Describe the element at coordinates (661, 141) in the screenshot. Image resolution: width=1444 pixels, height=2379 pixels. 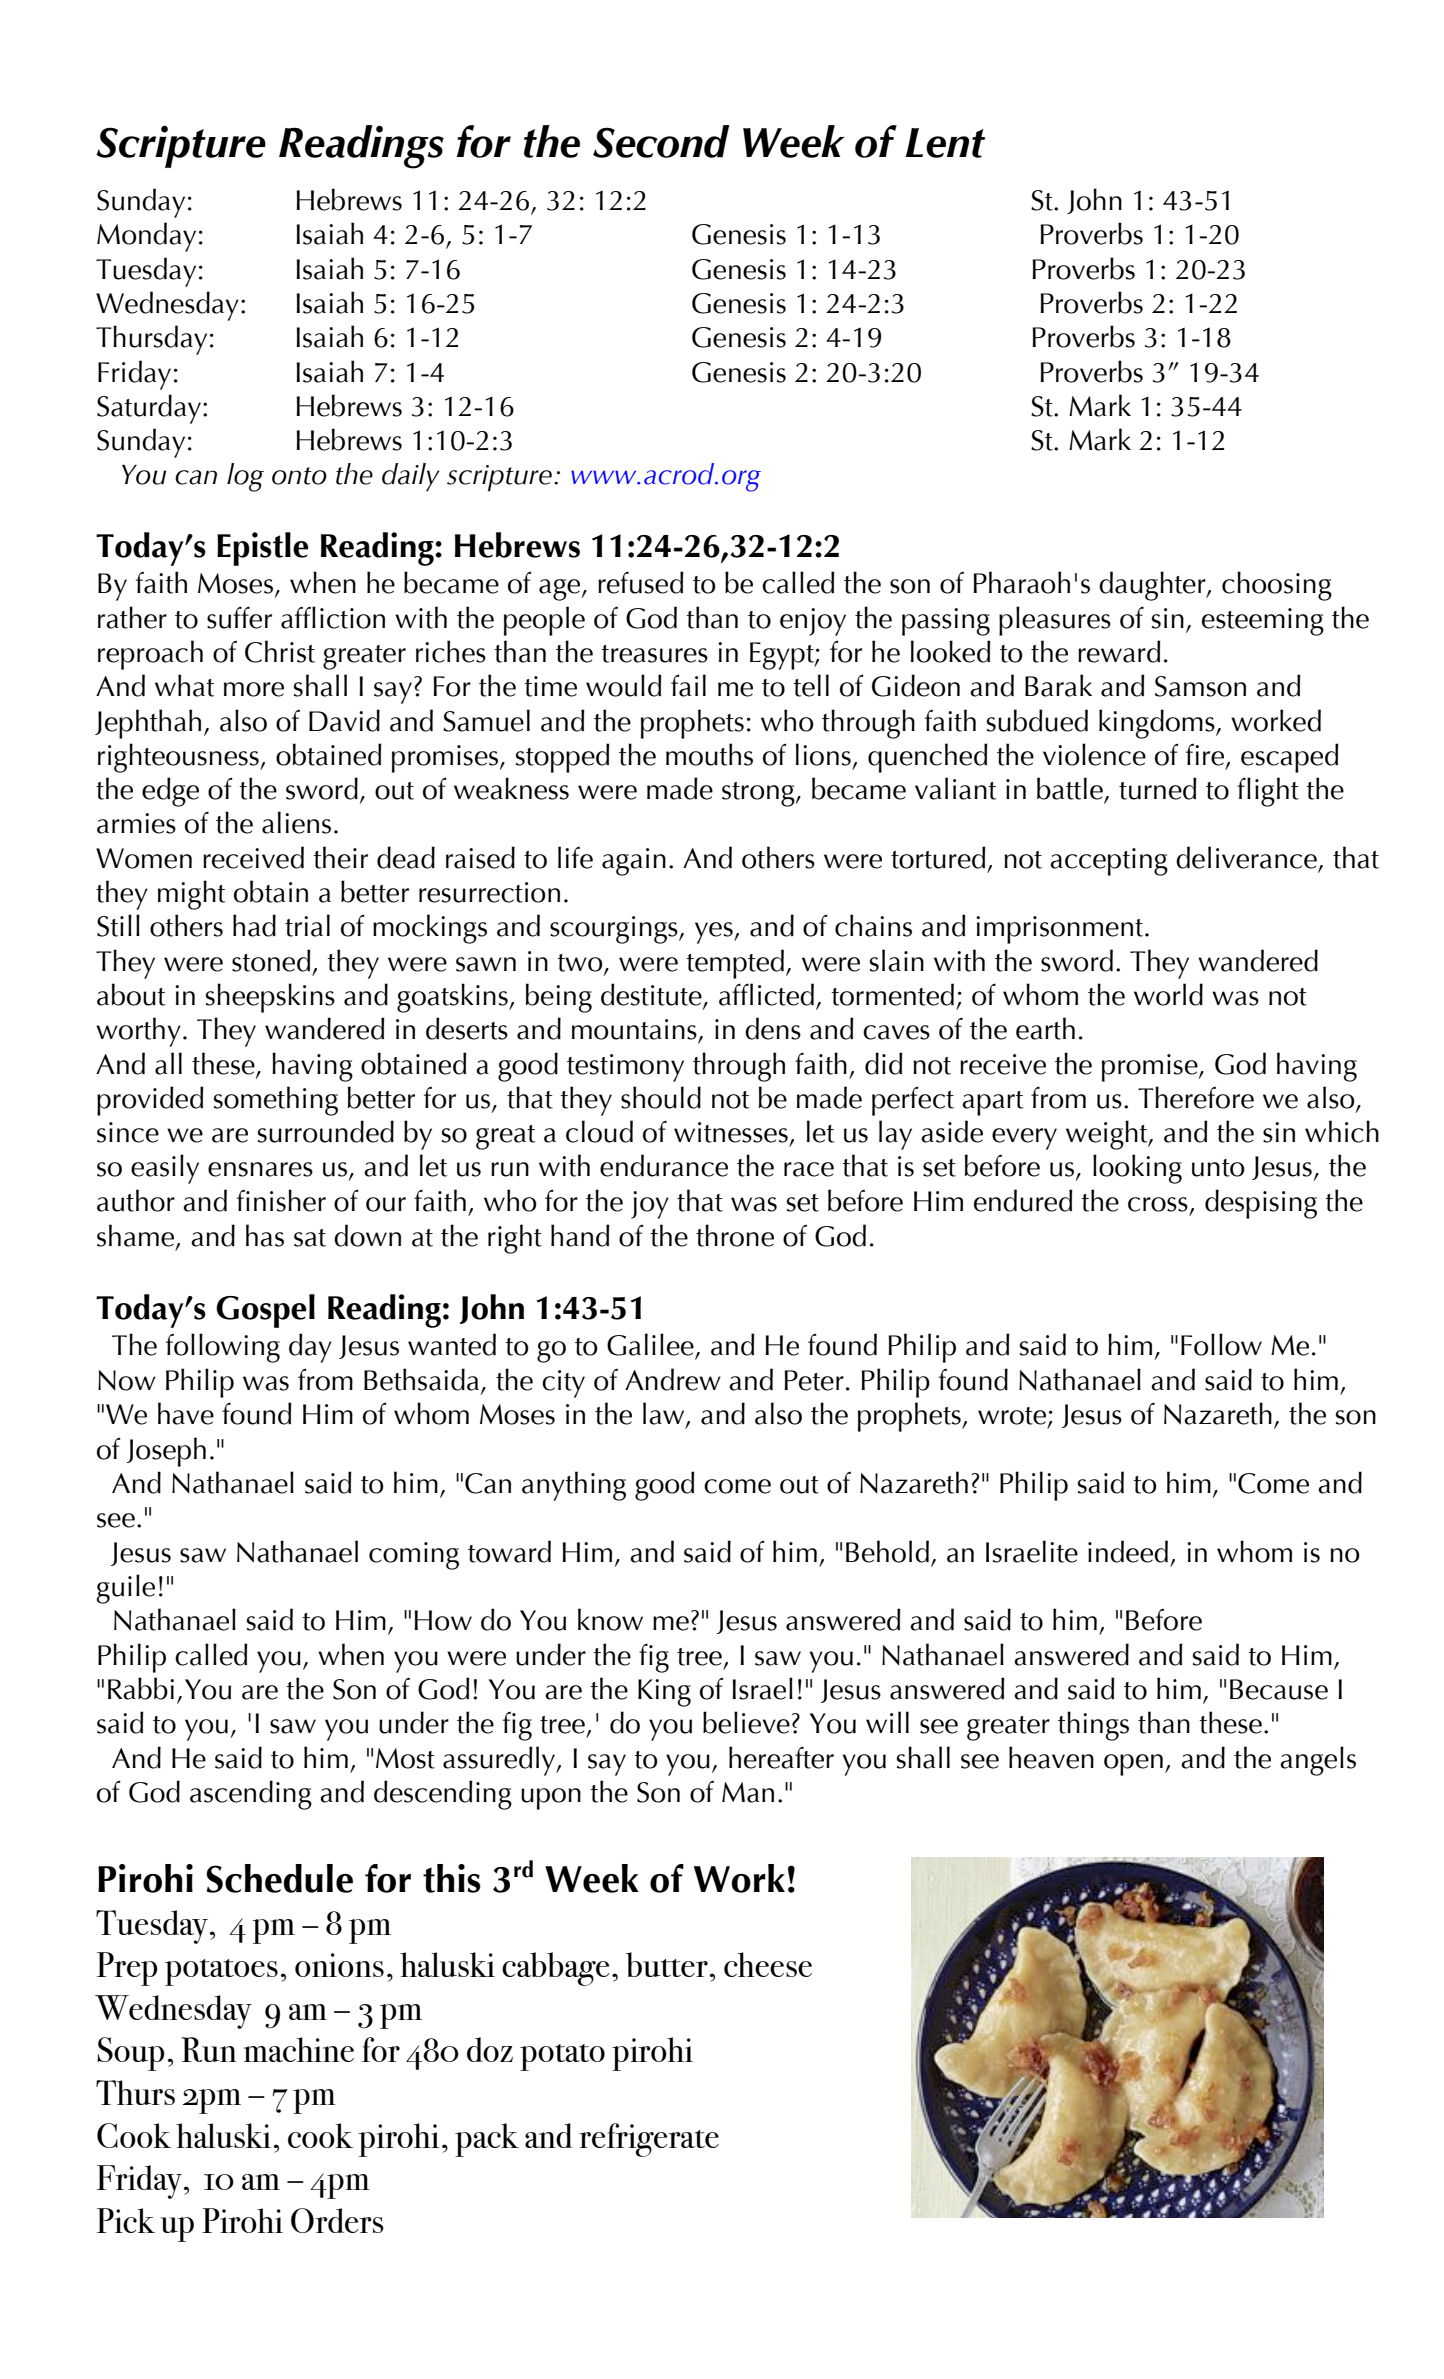
I see `Second` at that location.
